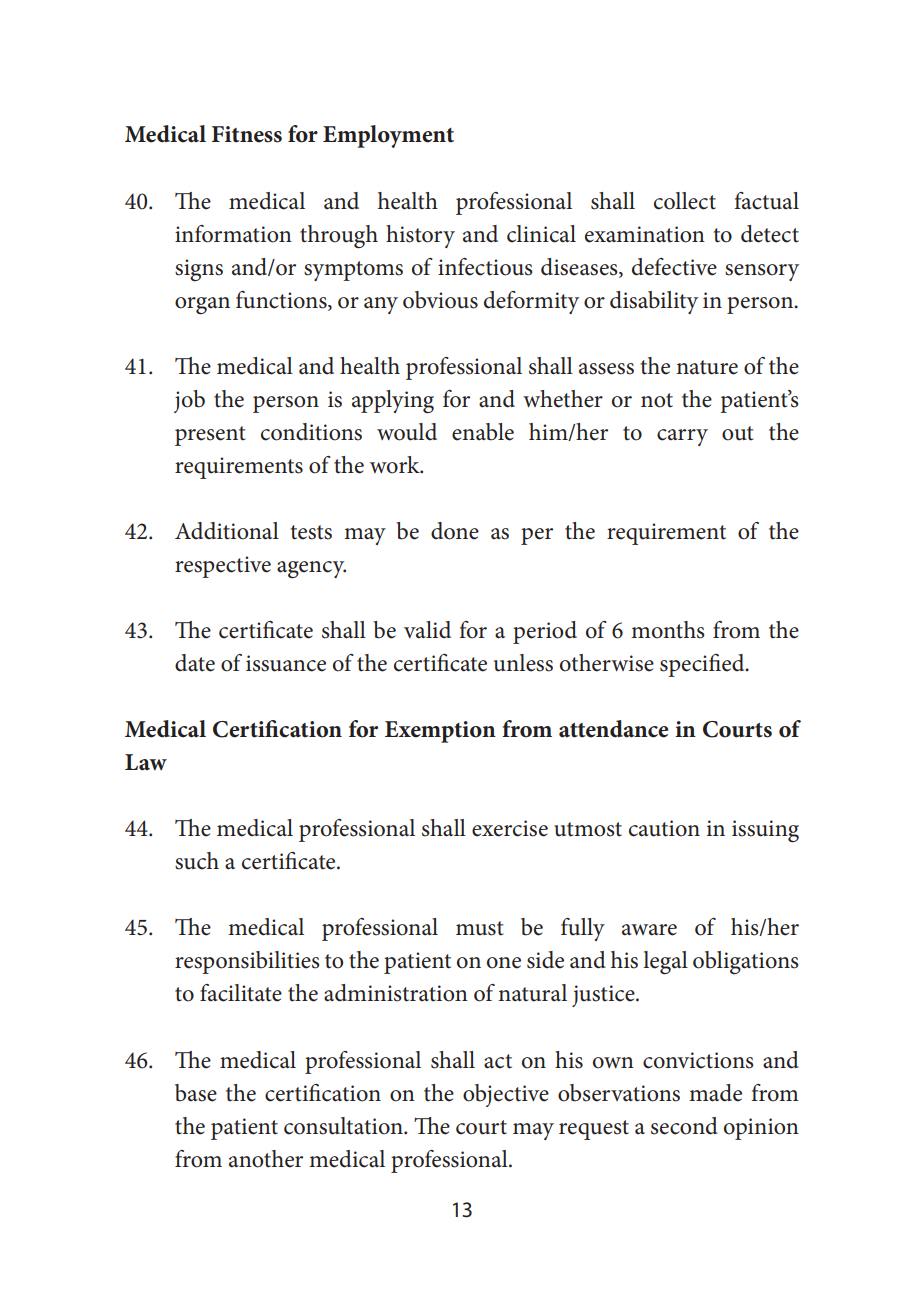 The height and width of the image is (1311, 924). I want to click on caution, so click(664, 828).
